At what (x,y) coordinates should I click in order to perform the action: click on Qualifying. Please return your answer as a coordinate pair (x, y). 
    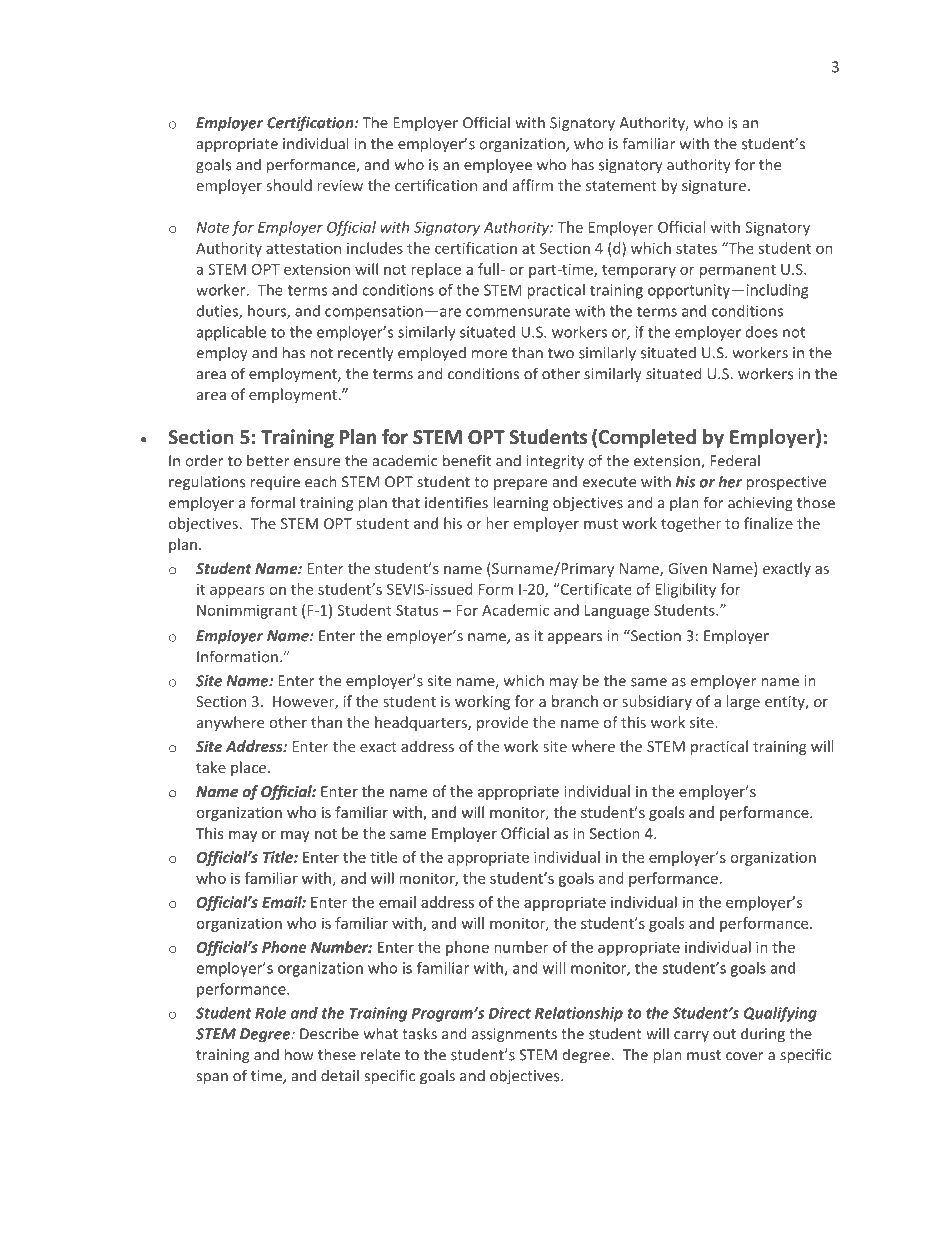
    Looking at the image, I should click on (780, 1014).
